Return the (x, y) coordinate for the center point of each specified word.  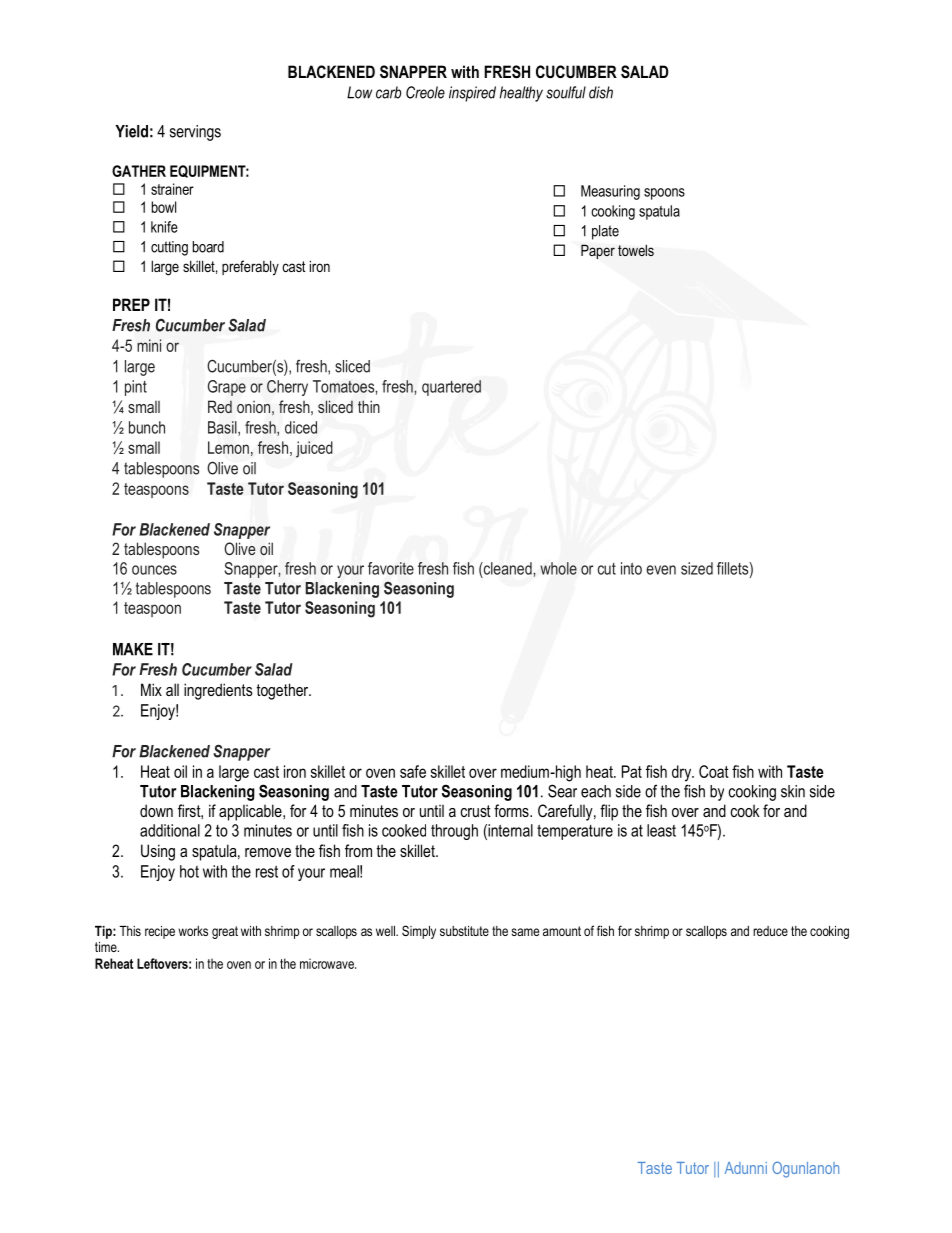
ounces (154, 570)
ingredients (218, 691)
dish (601, 92)
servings (195, 133)
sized (697, 568)
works (193, 931)
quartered (451, 388)
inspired (472, 94)
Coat (714, 771)
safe (413, 771)
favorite (391, 568)
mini (149, 345)
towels (636, 250)
